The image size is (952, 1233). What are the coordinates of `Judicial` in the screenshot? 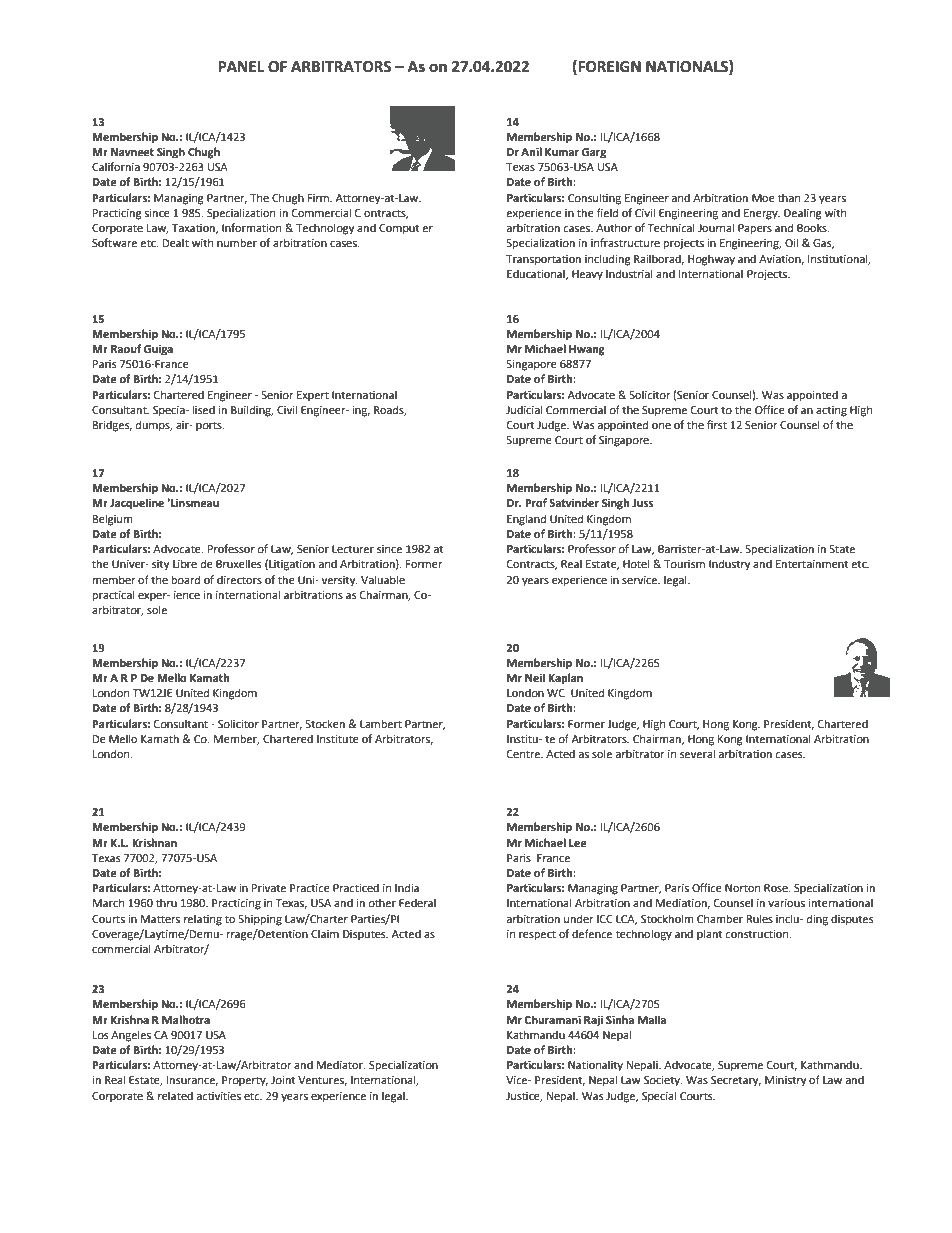 It's located at (524, 409).
